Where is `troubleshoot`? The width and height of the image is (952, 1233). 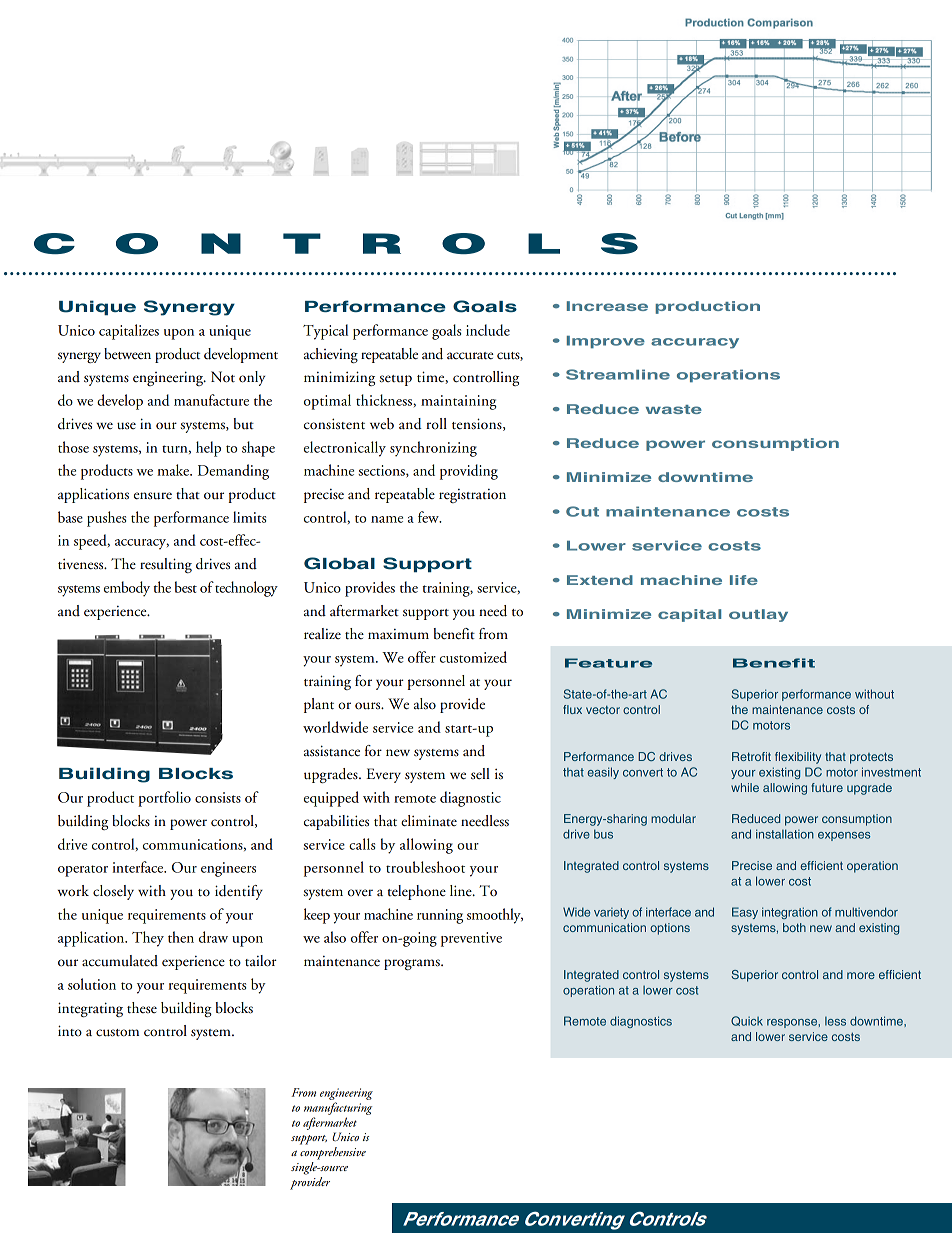
troubleshoot is located at coordinates (425, 867).
